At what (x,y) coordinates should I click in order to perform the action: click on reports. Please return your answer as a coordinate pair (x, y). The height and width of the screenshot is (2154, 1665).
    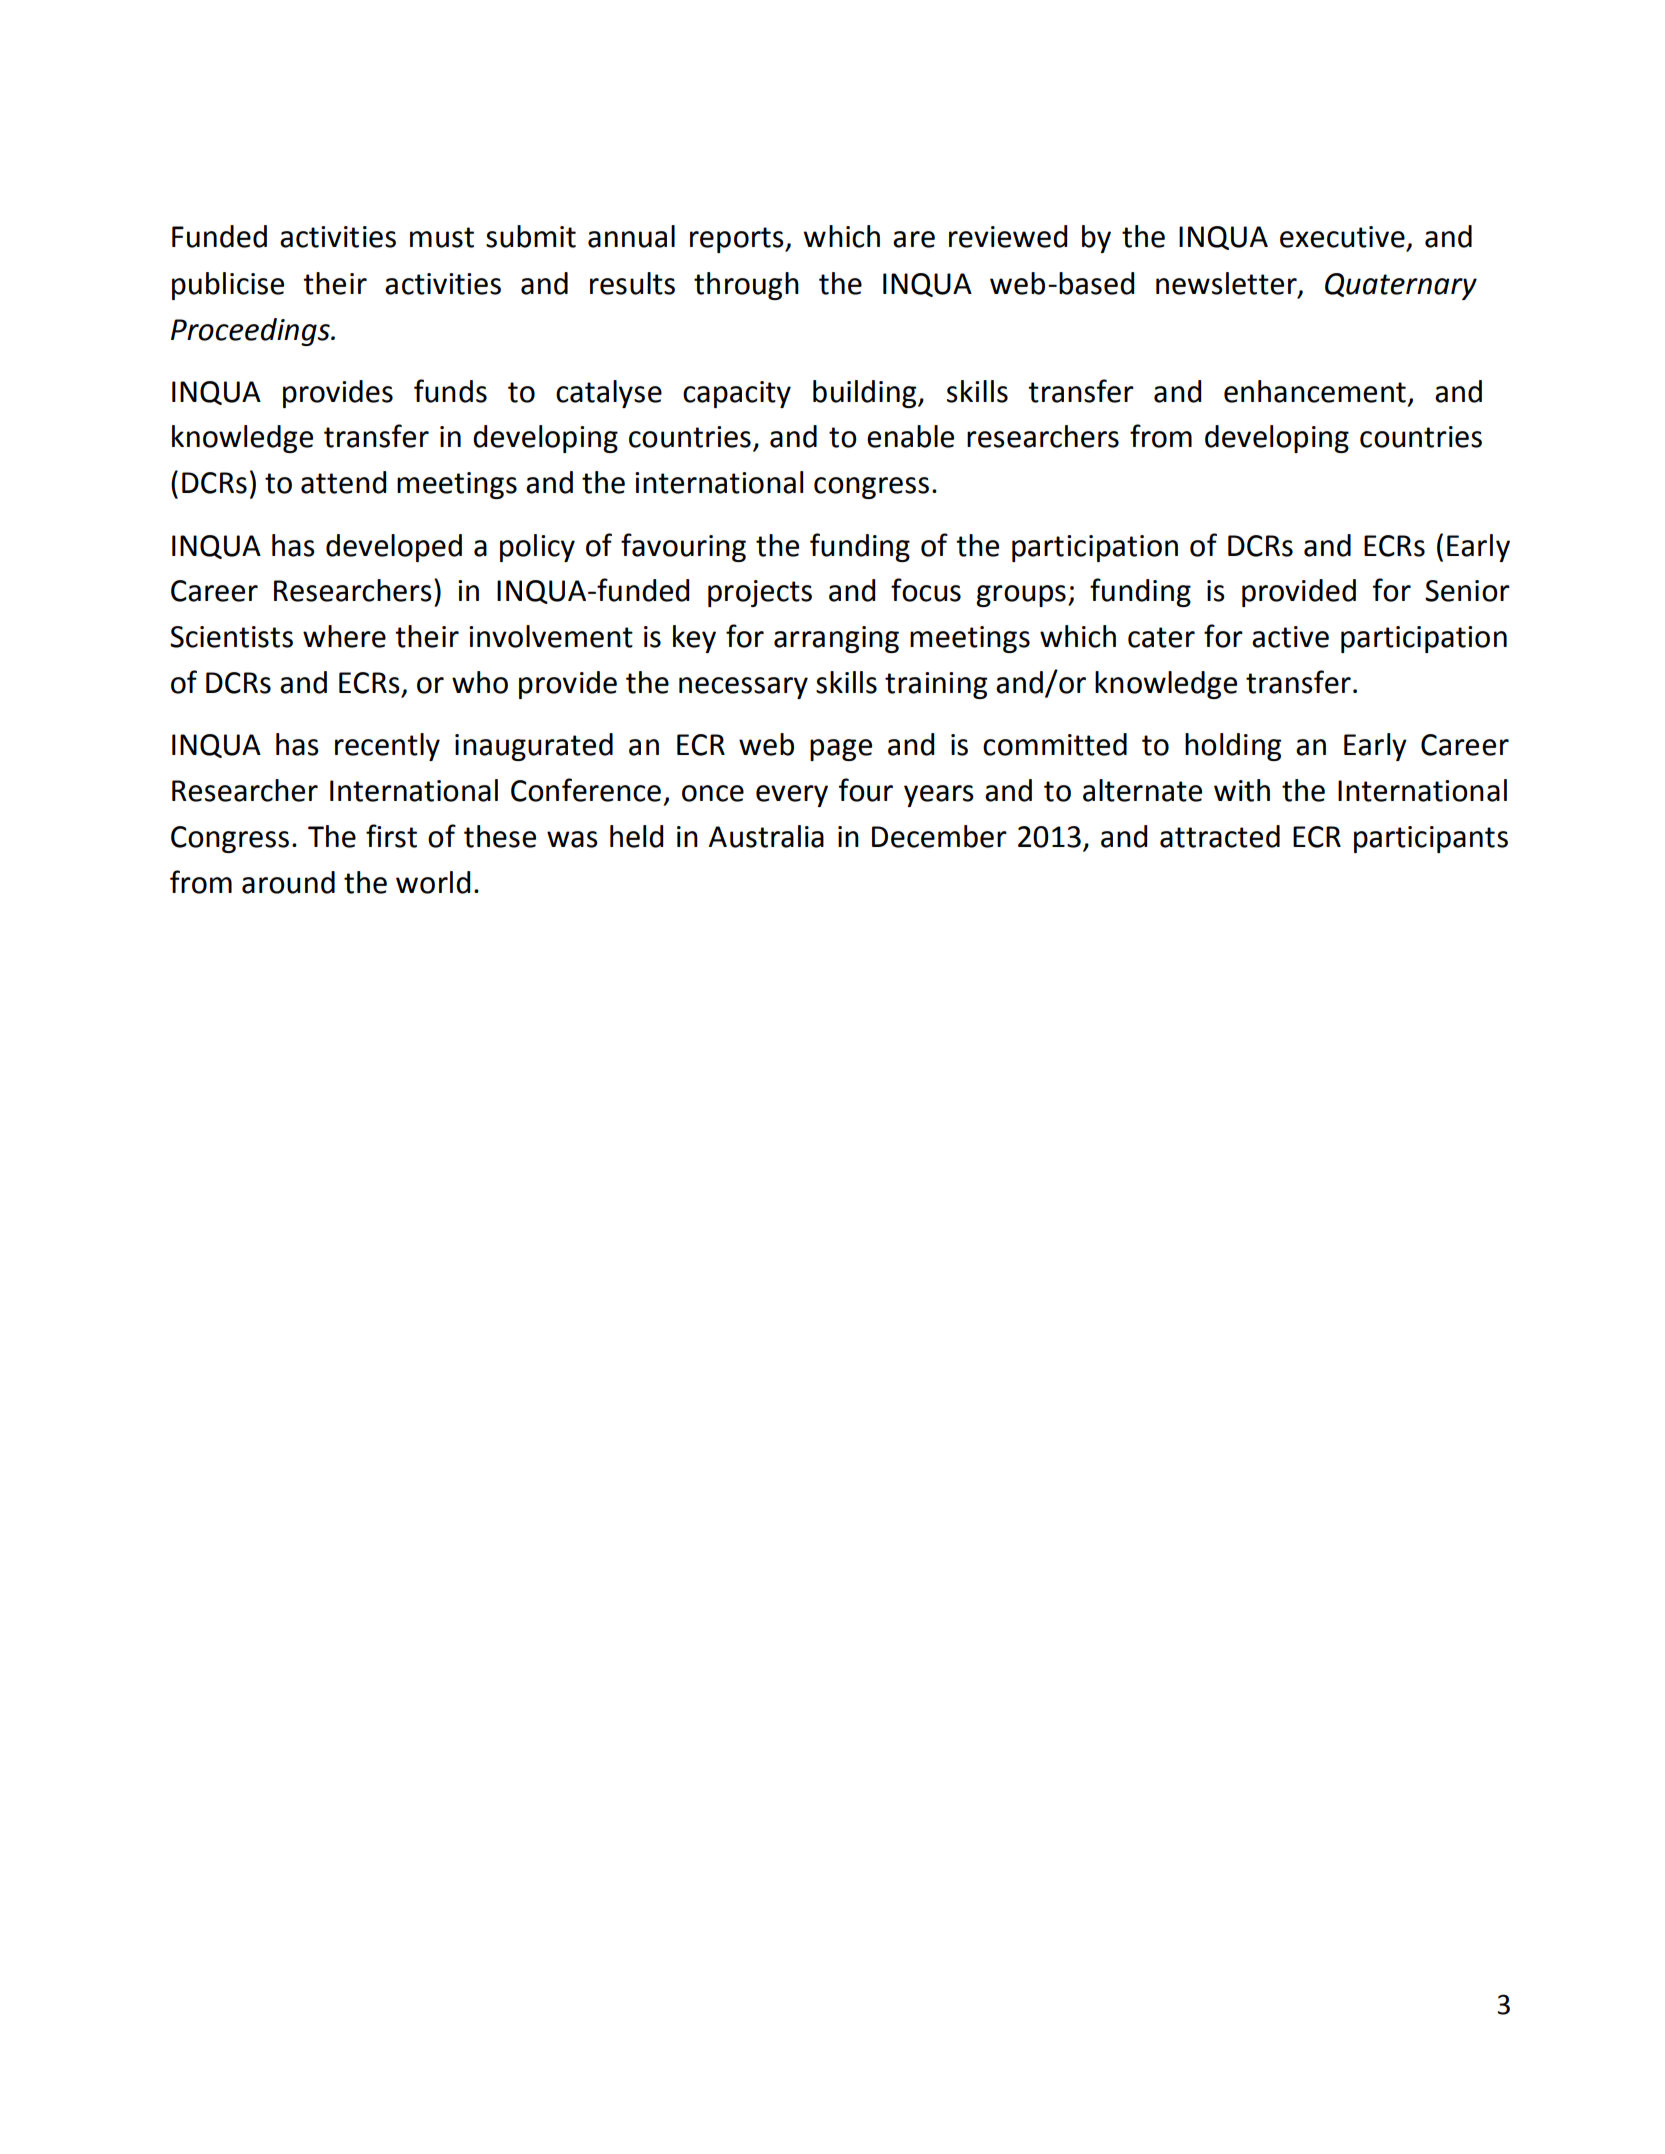
    Looking at the image, I should click on (738, 240).
